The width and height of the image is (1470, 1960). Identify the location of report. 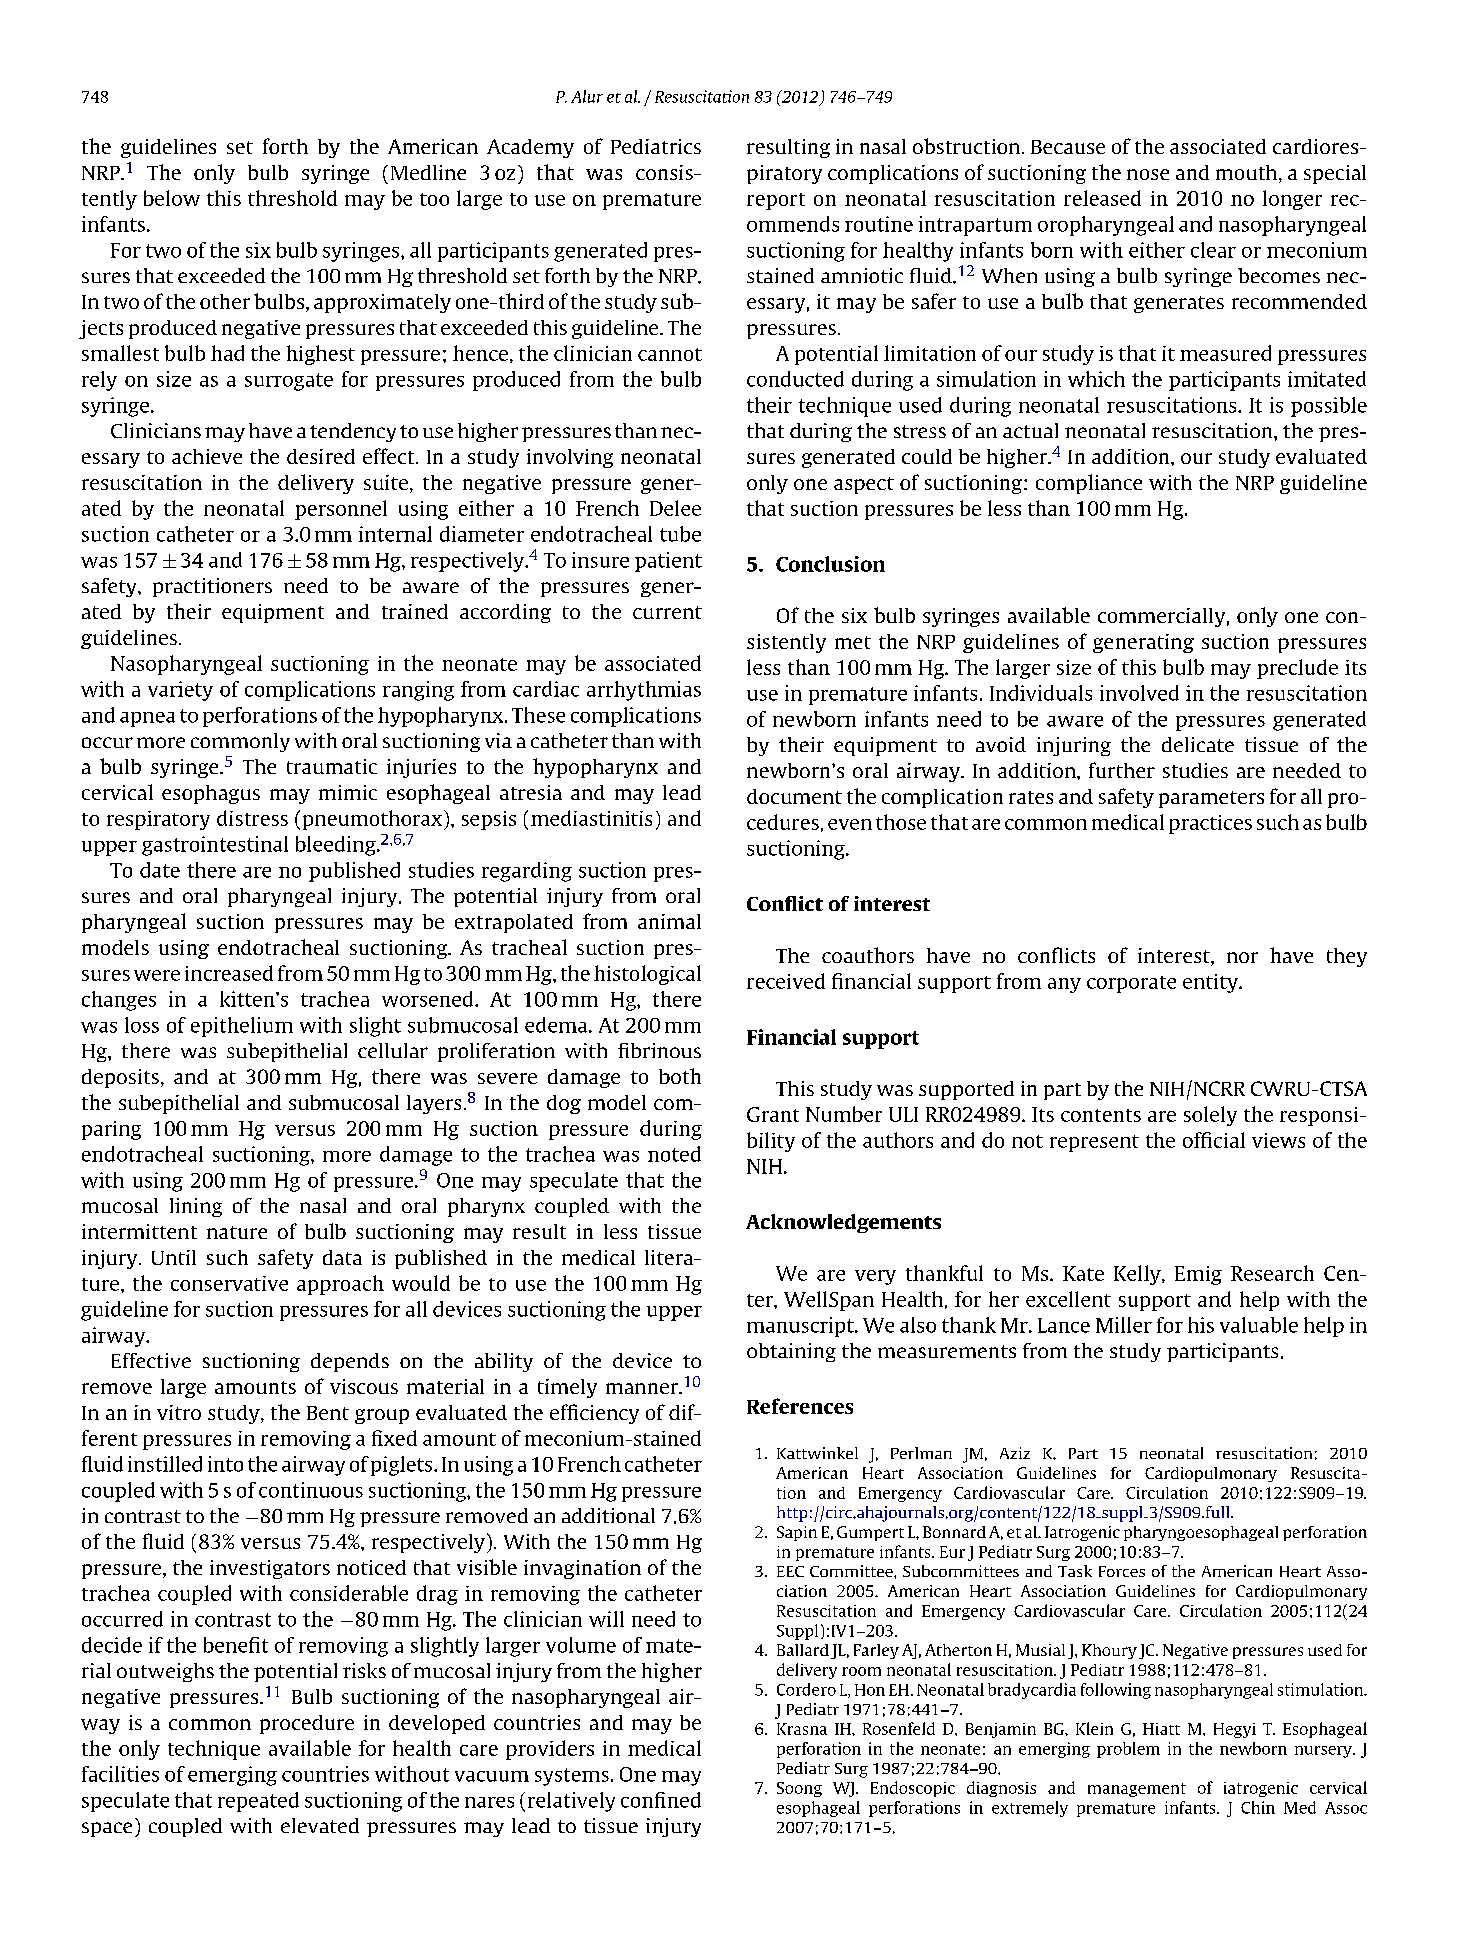
(776, 201).
